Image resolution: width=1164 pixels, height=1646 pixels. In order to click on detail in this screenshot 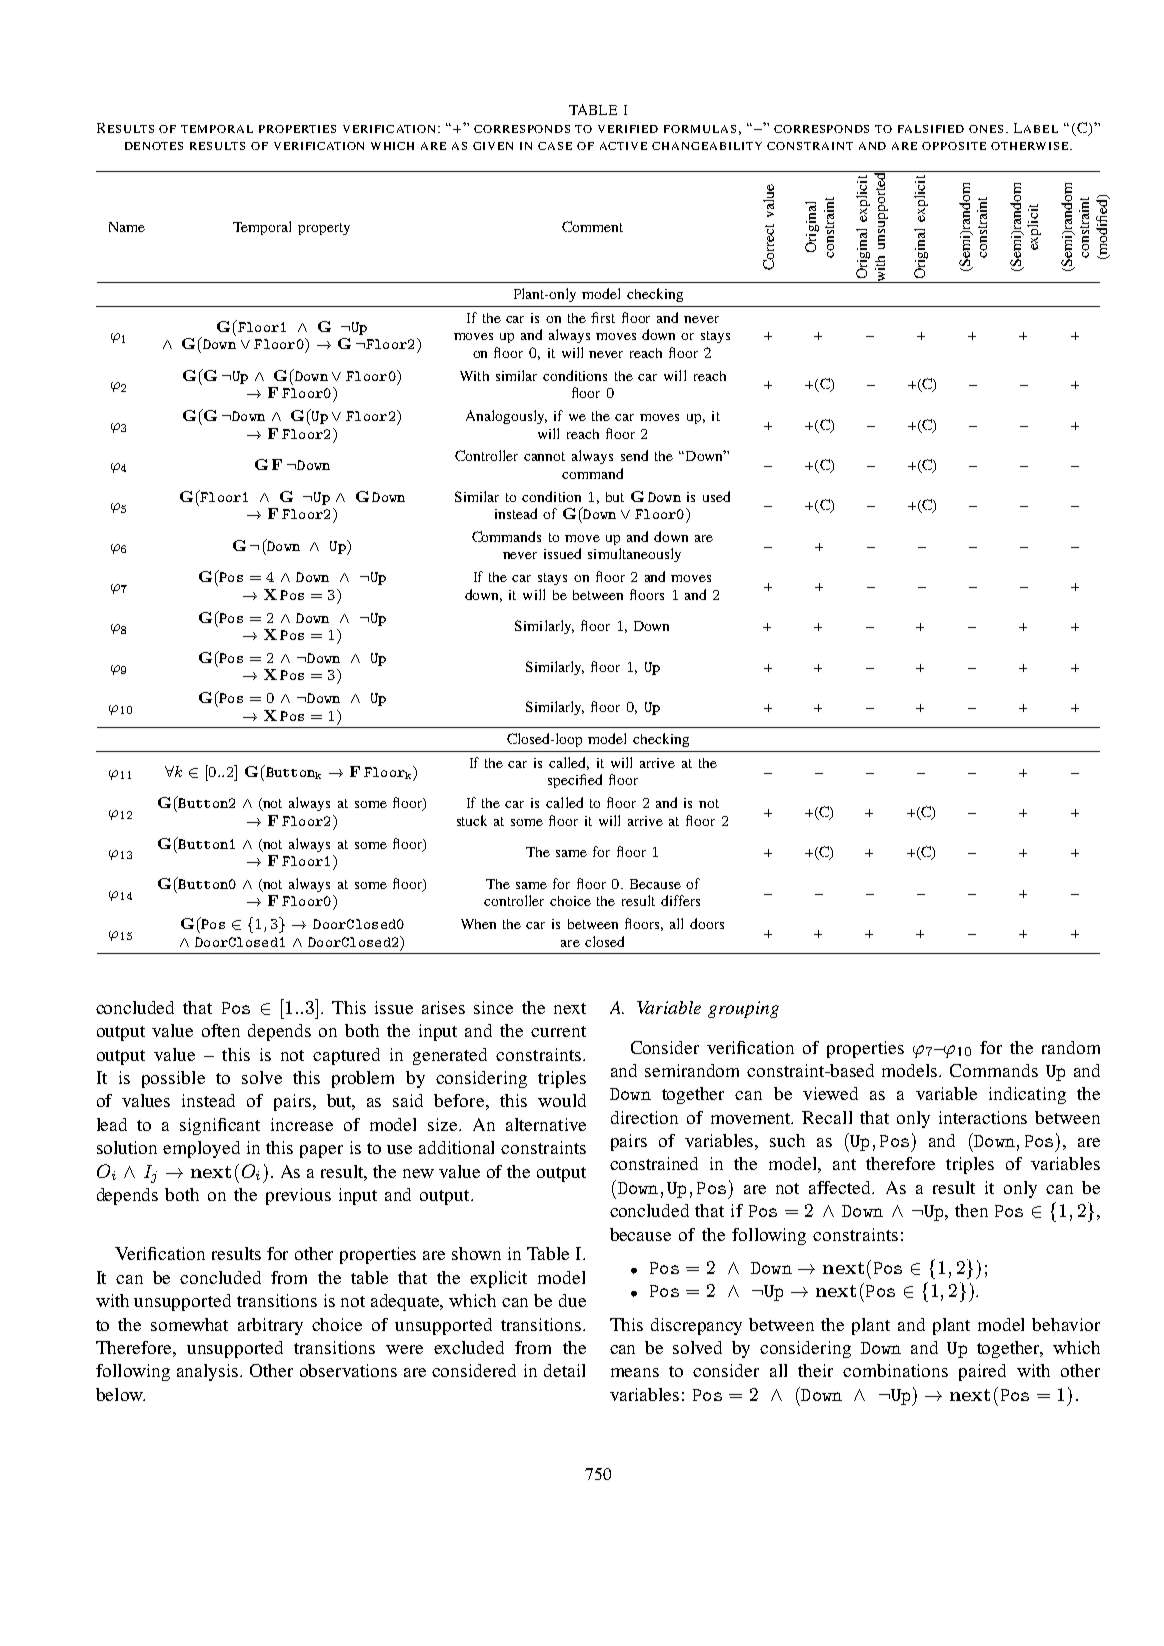, I will do `click(564, 1370)`.
